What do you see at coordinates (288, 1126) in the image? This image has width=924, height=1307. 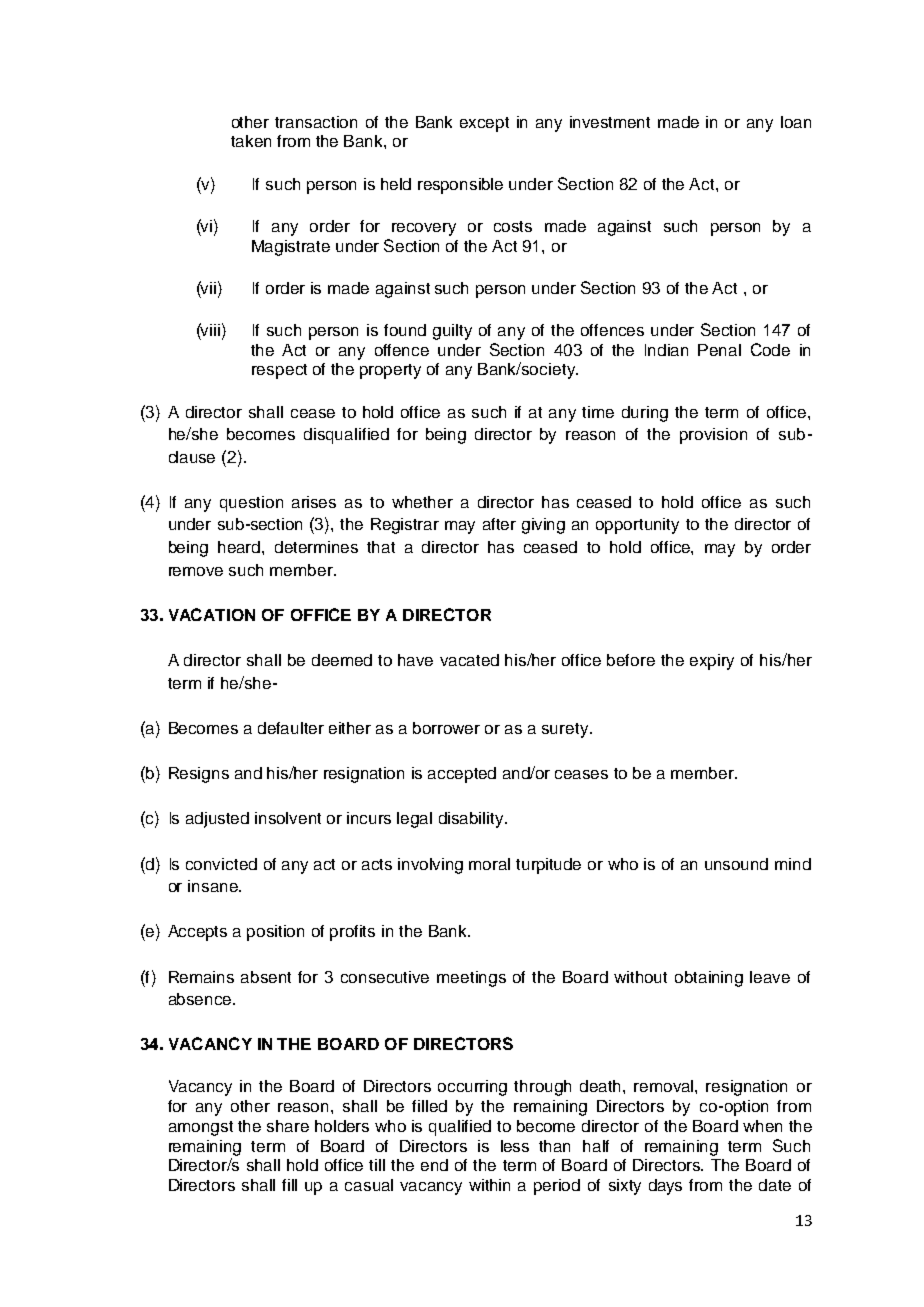 I see `share` at bounding box center [288, 1126].
